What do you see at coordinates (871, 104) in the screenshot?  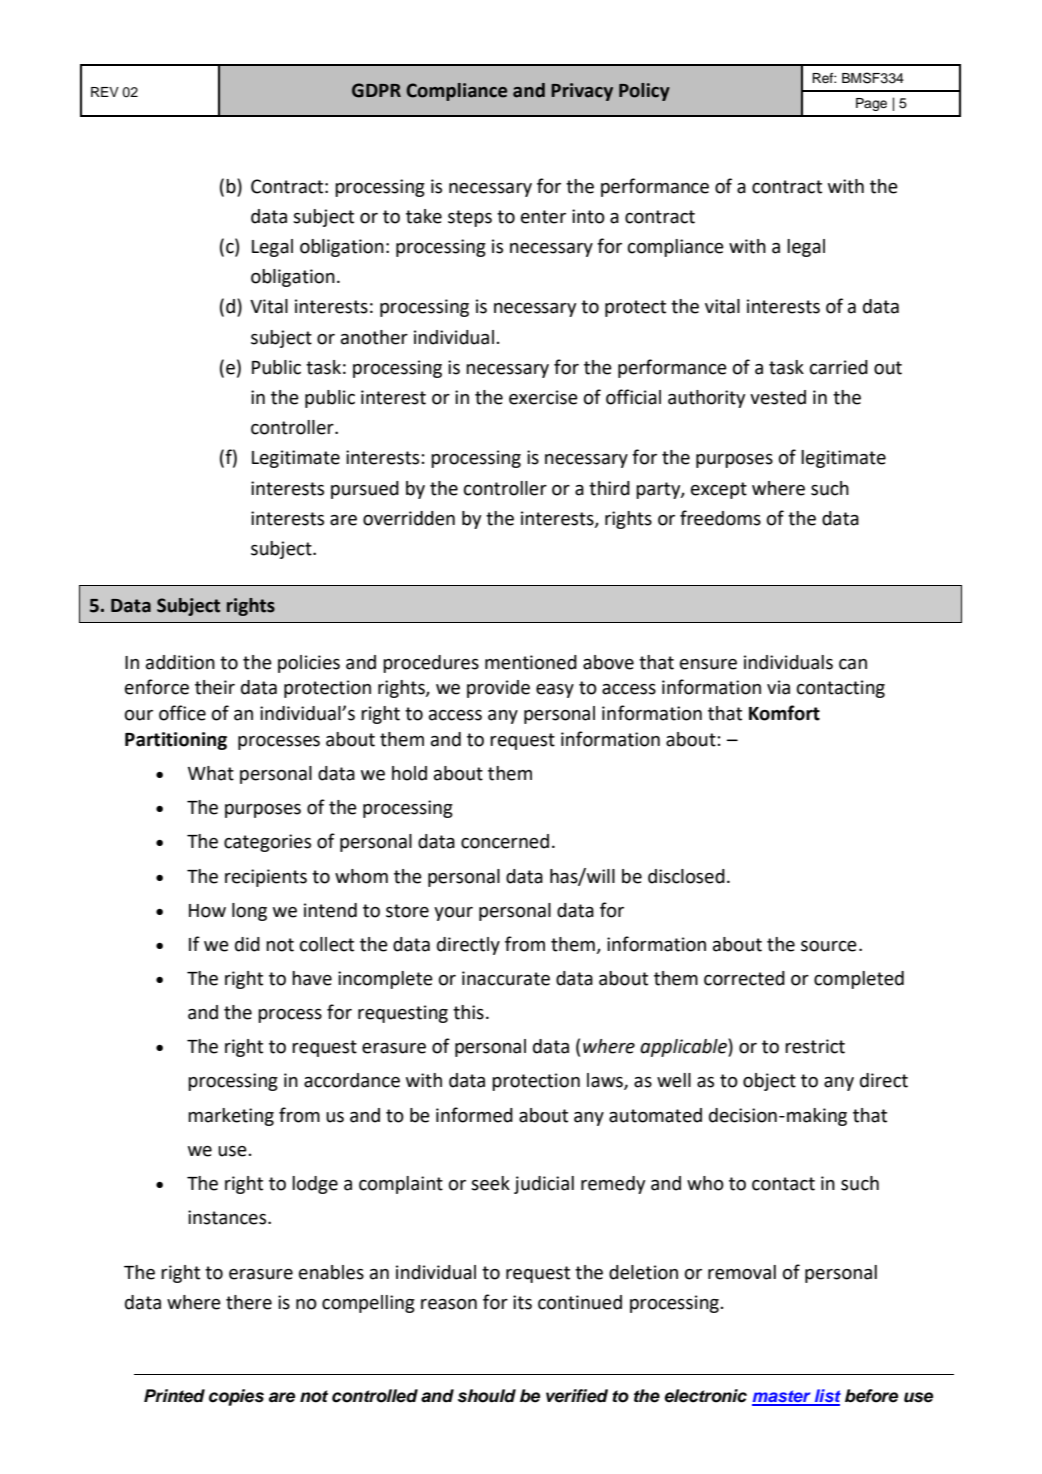 I see `Page` at bounding box center [871, 104].
